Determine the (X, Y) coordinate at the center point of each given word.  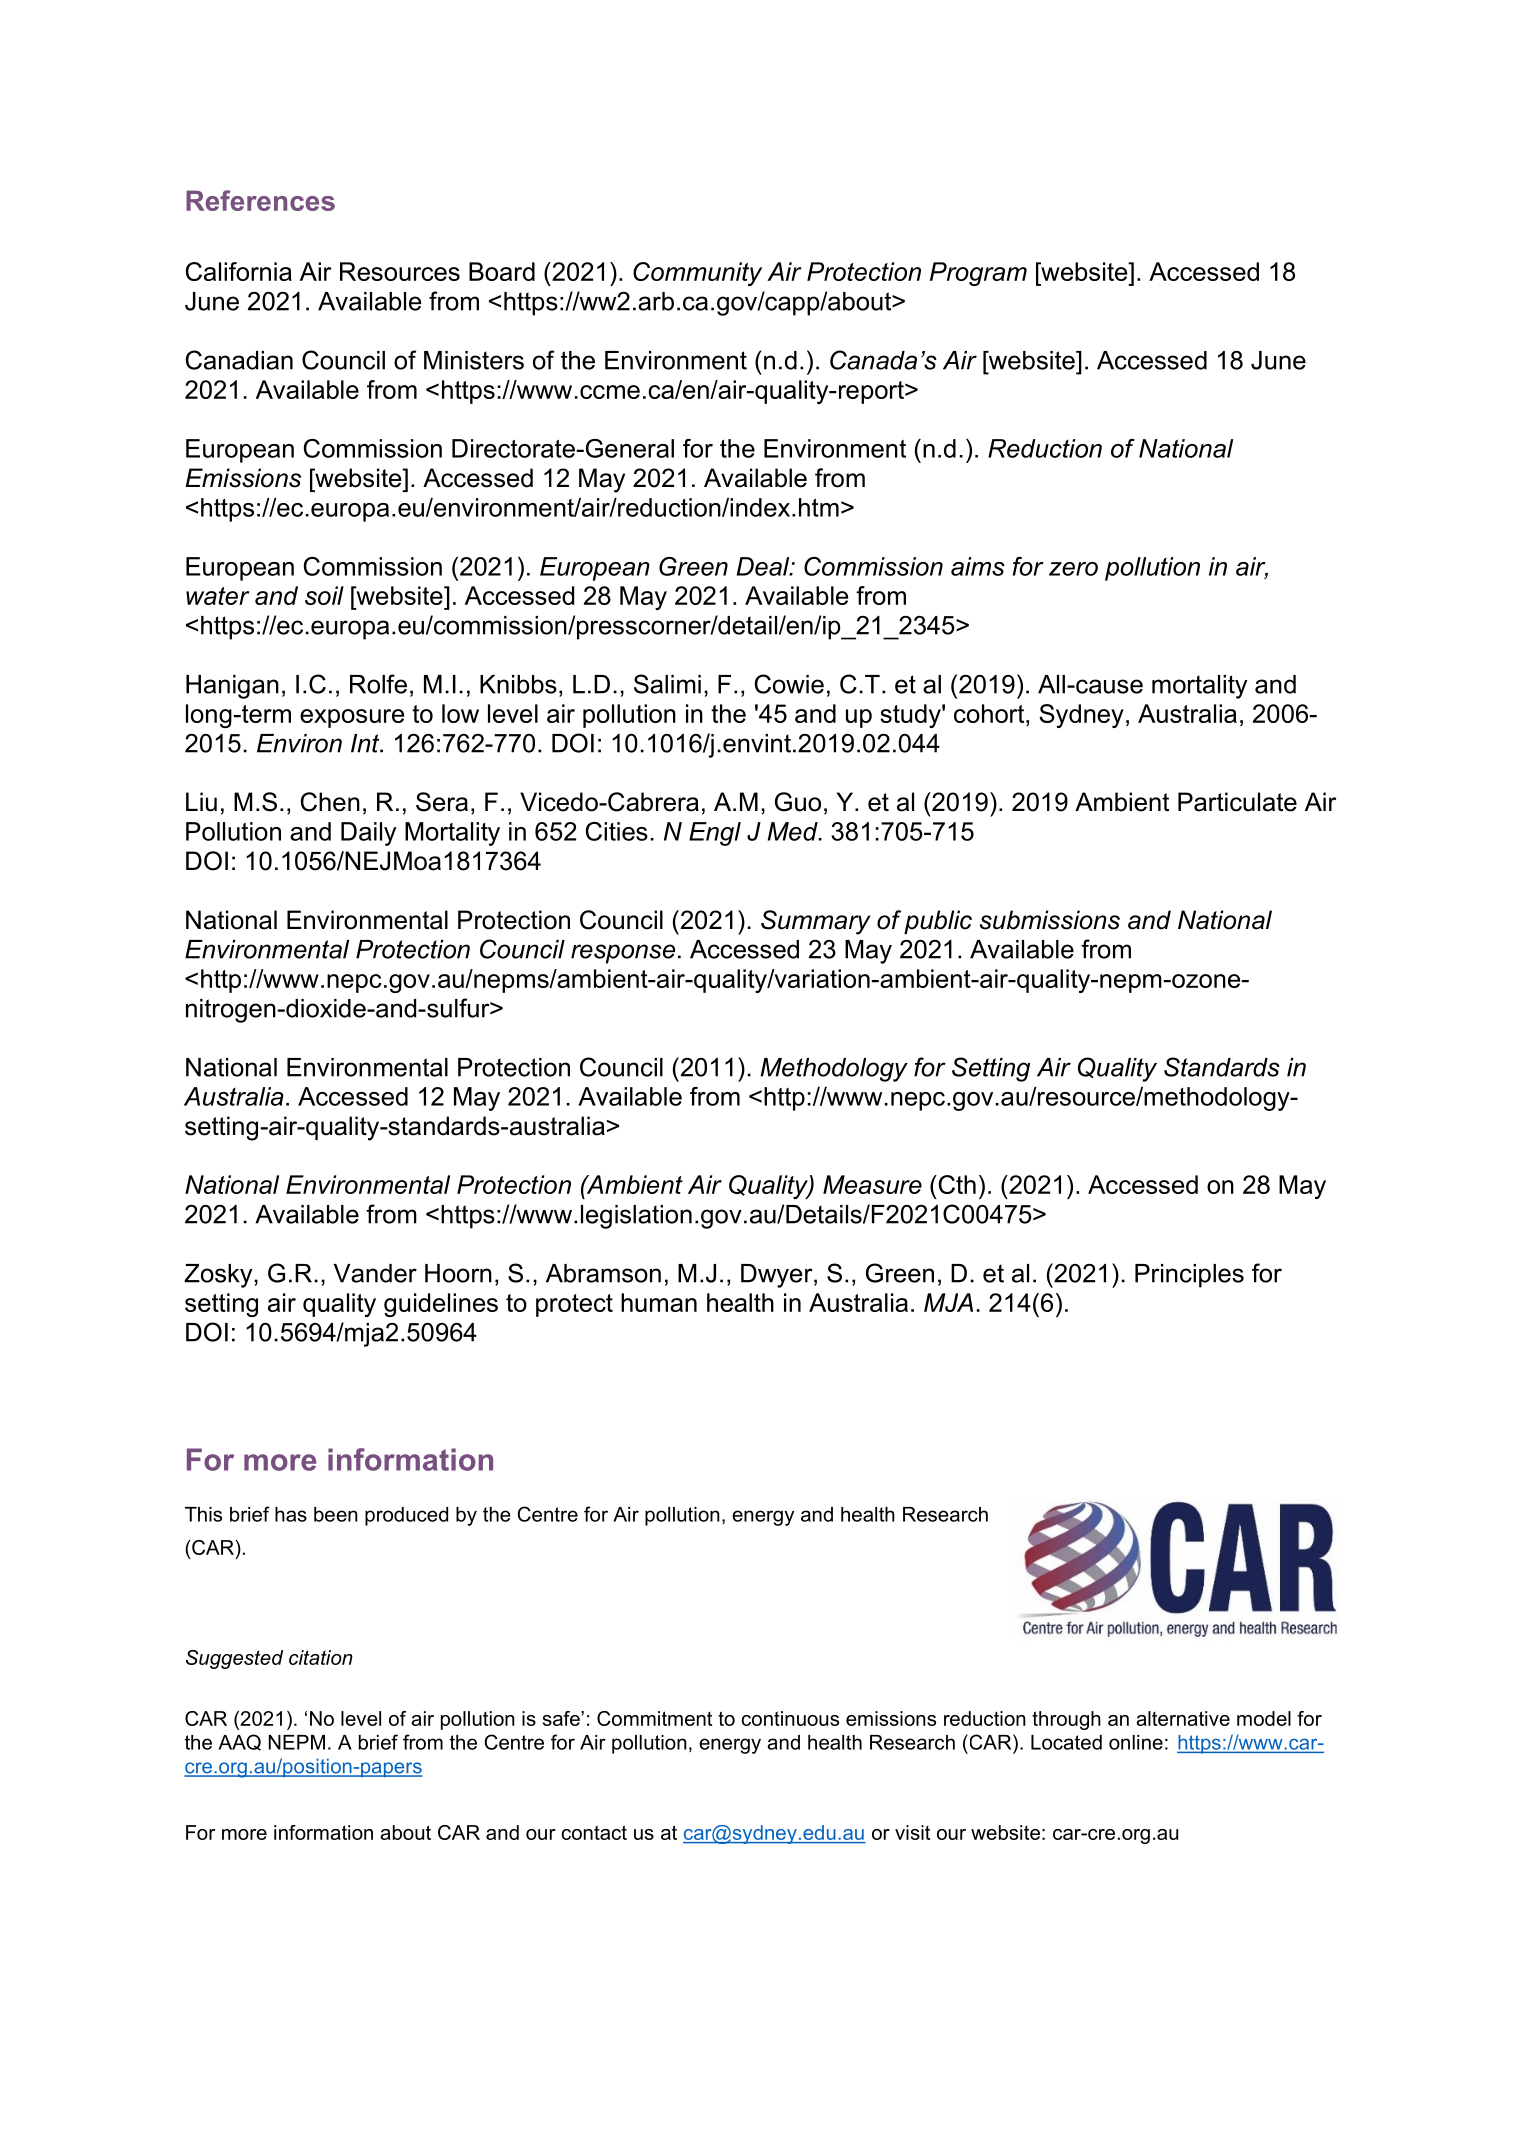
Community (697, 274)
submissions (1050, 920)
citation (321, 1657)
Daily (368, 834)
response (623, 954)
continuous (790, 1718)
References (260, 200)
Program (978, 274)
